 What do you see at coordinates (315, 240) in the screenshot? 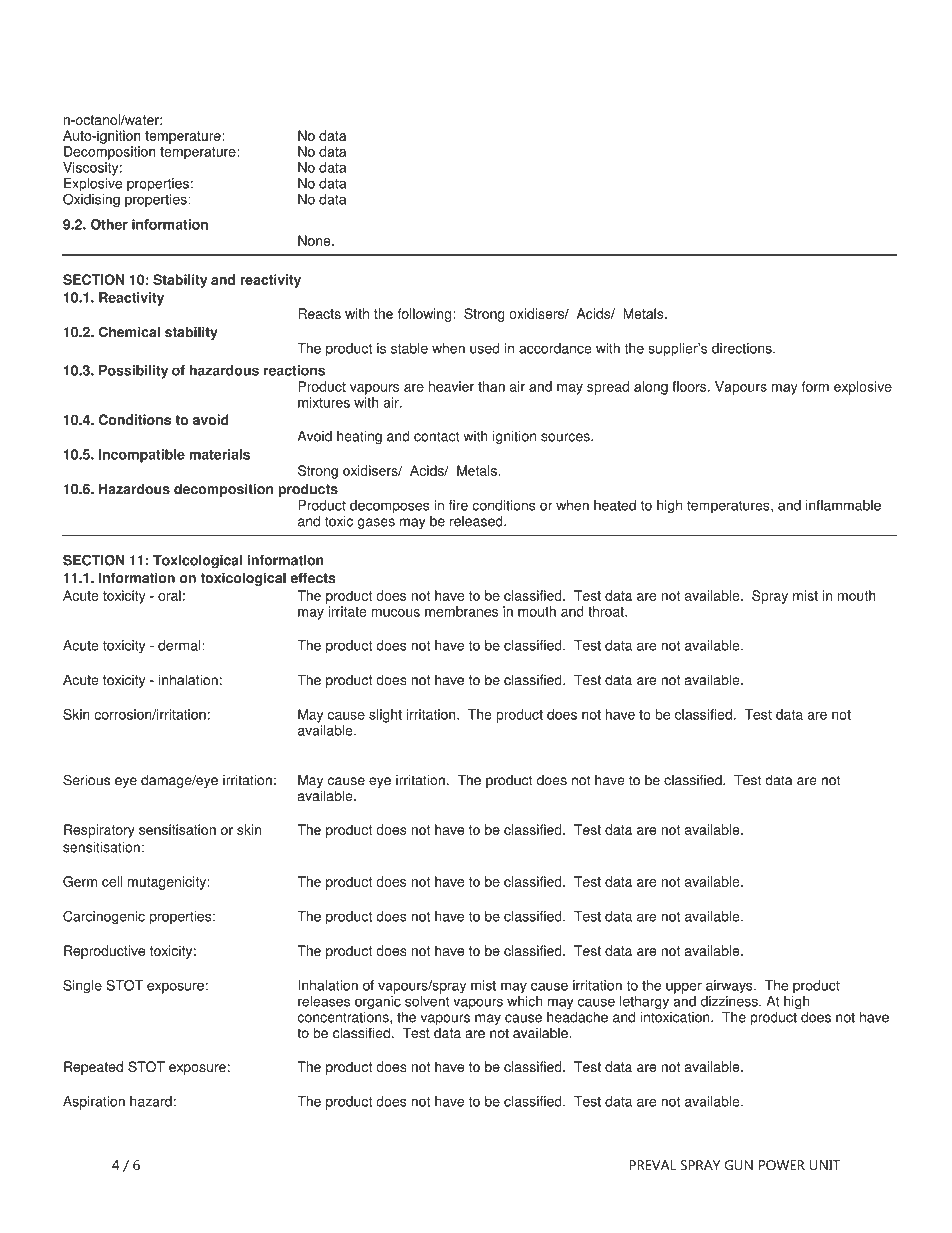
I see `None` at bounding box center [315, 240].
